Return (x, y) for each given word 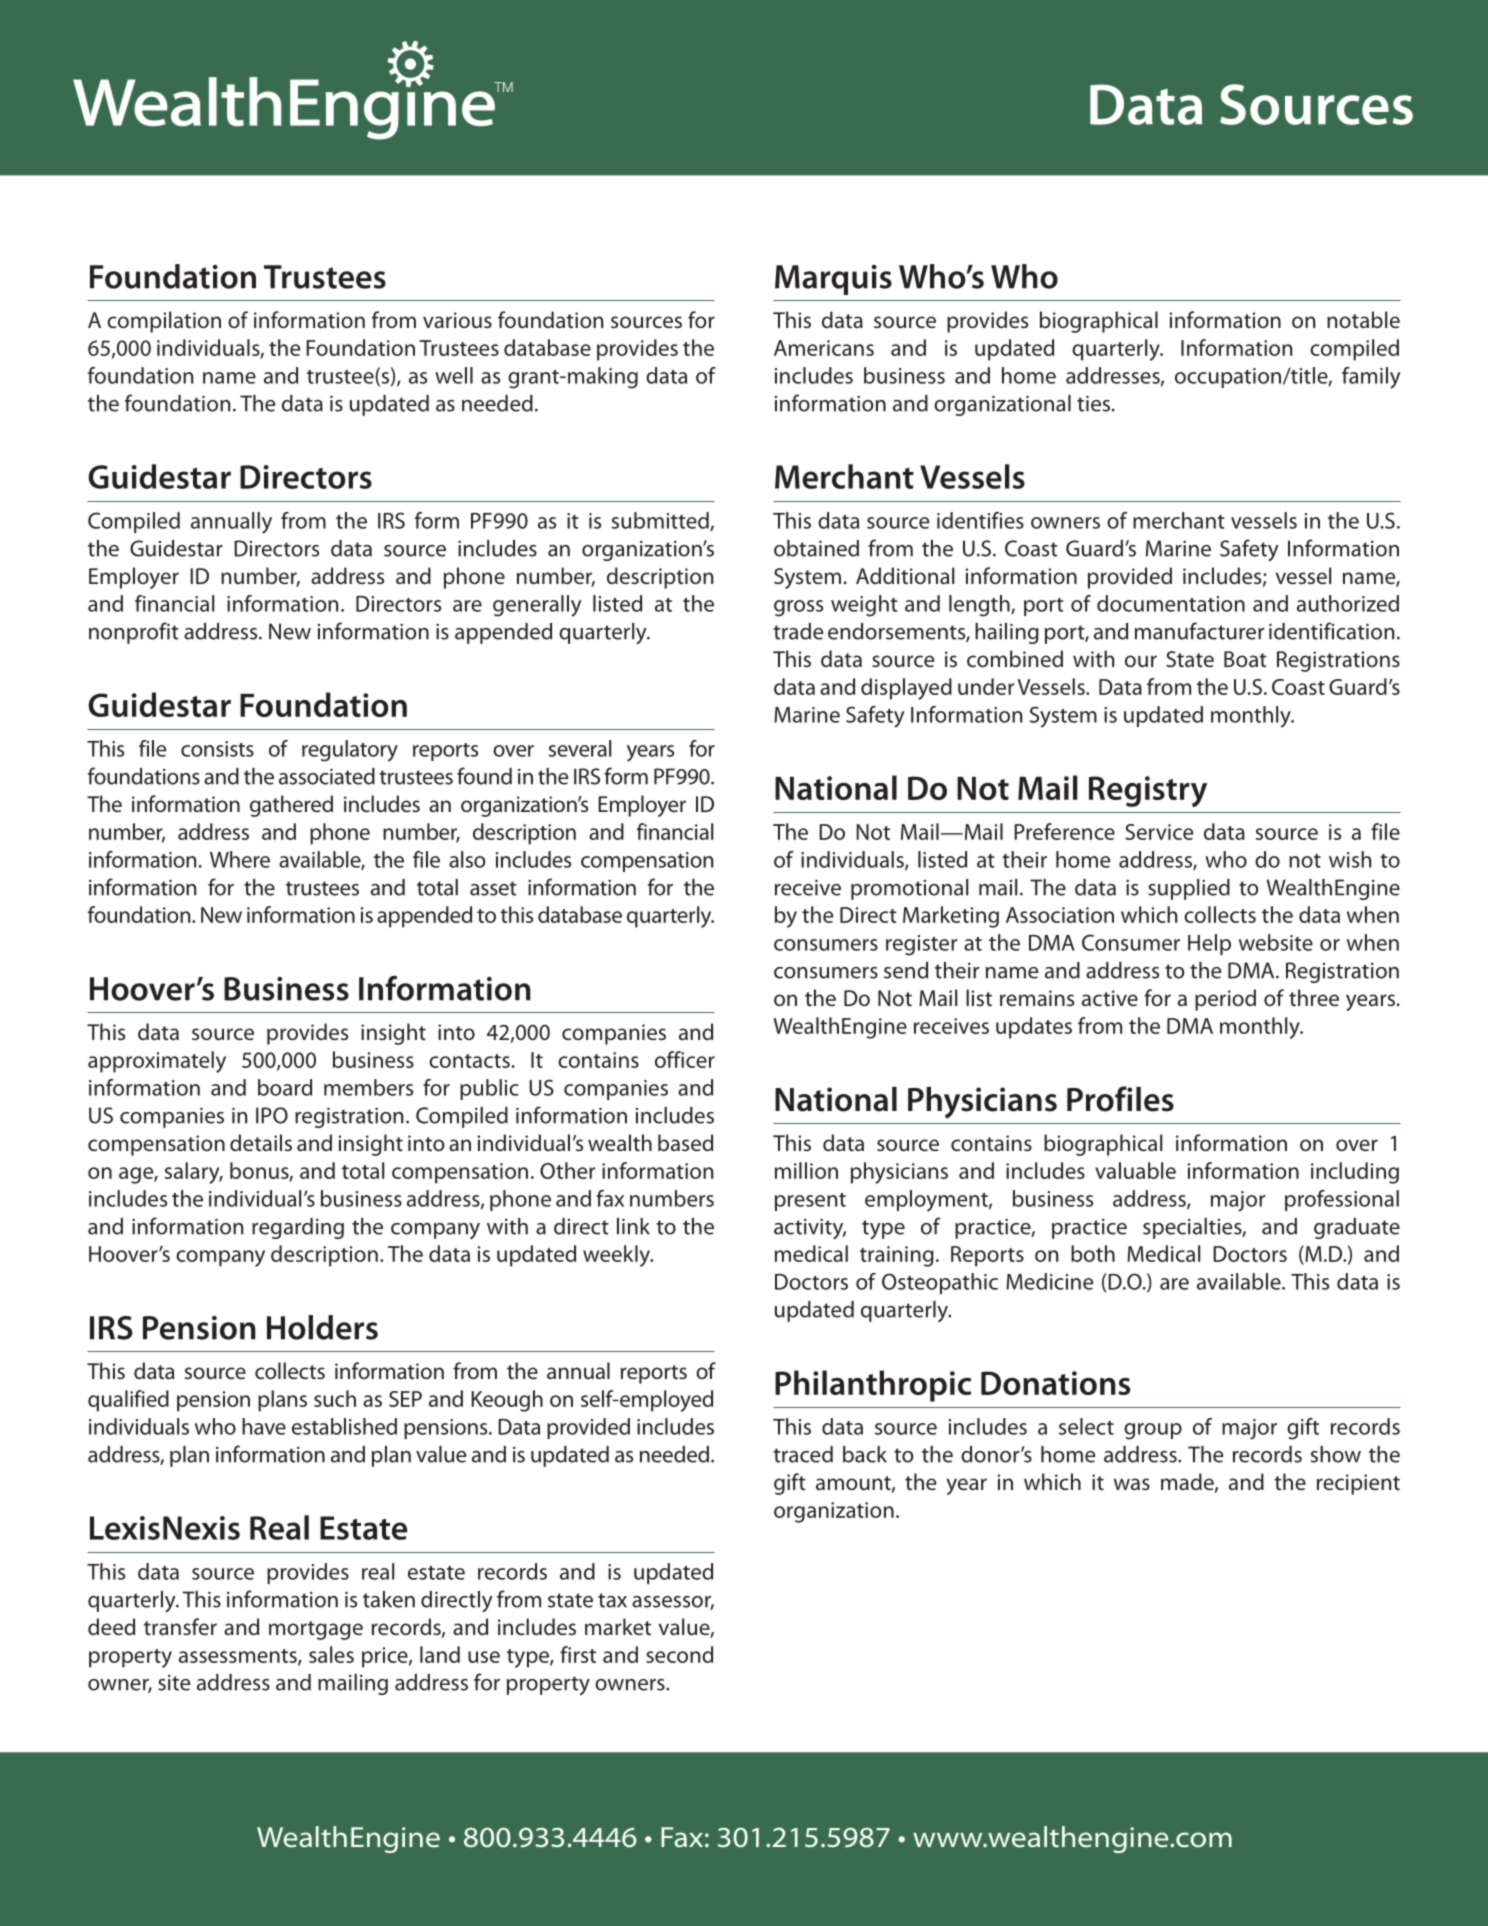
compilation (164, 322)
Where (240, 859)
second (679, 1654)
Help (1209, 944)
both (1093, 1253)
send (906, 970)
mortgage (316, 1630)
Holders (322, 1327)
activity (810, 1228)
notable (1363, 319)
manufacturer (1199, 631)
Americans (824, 348)
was (1132, 1484)
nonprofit (134, 633)
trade (798, 631)
